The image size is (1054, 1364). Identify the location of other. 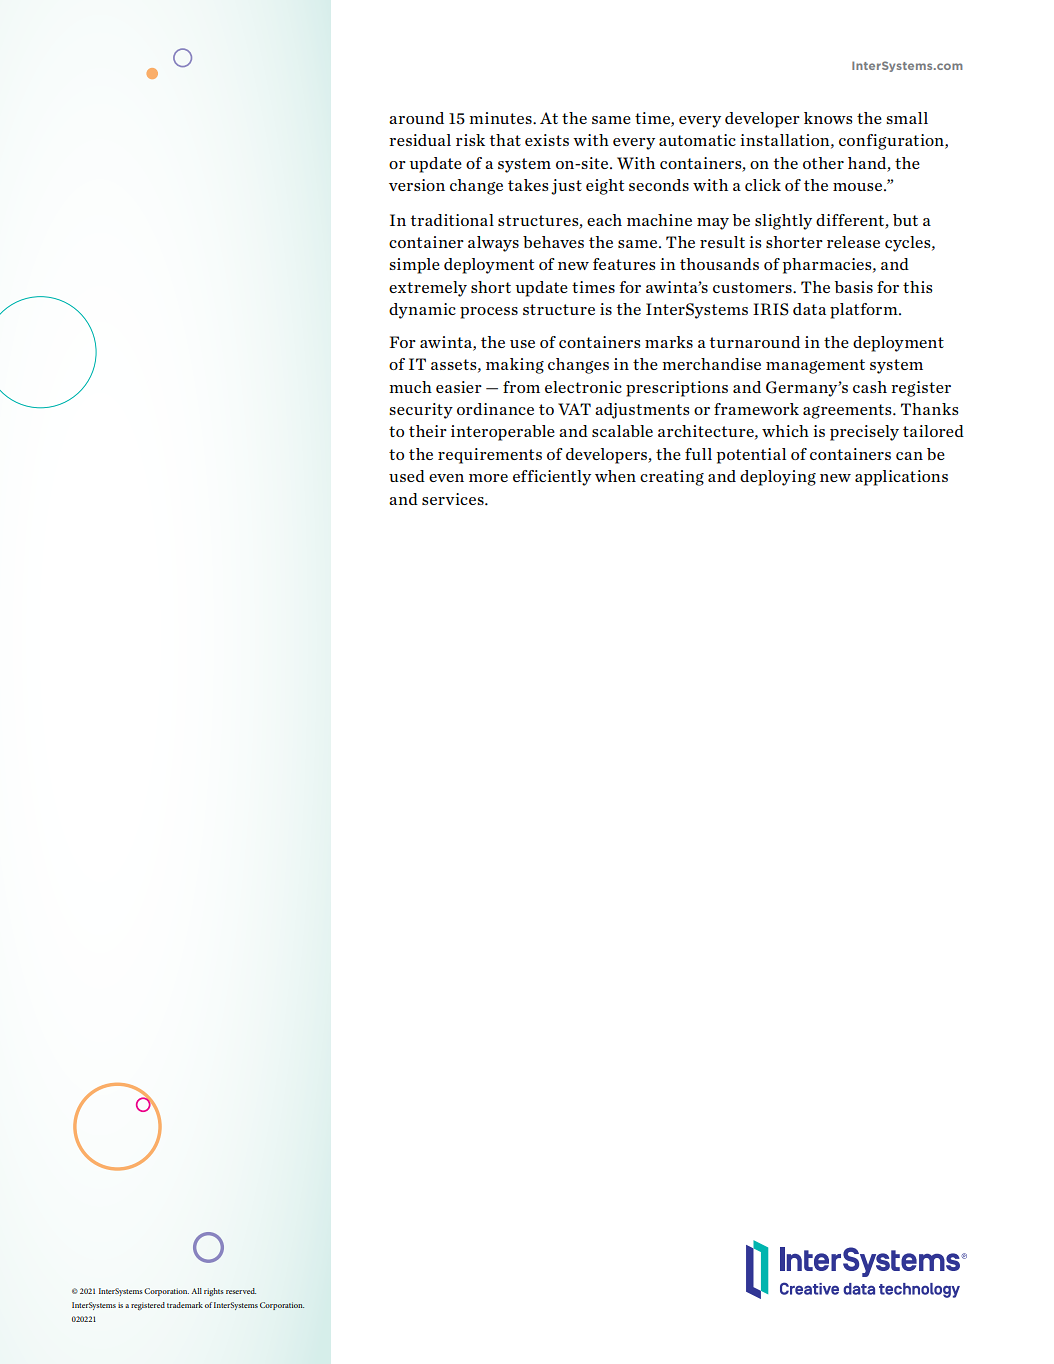
(823, 163).
